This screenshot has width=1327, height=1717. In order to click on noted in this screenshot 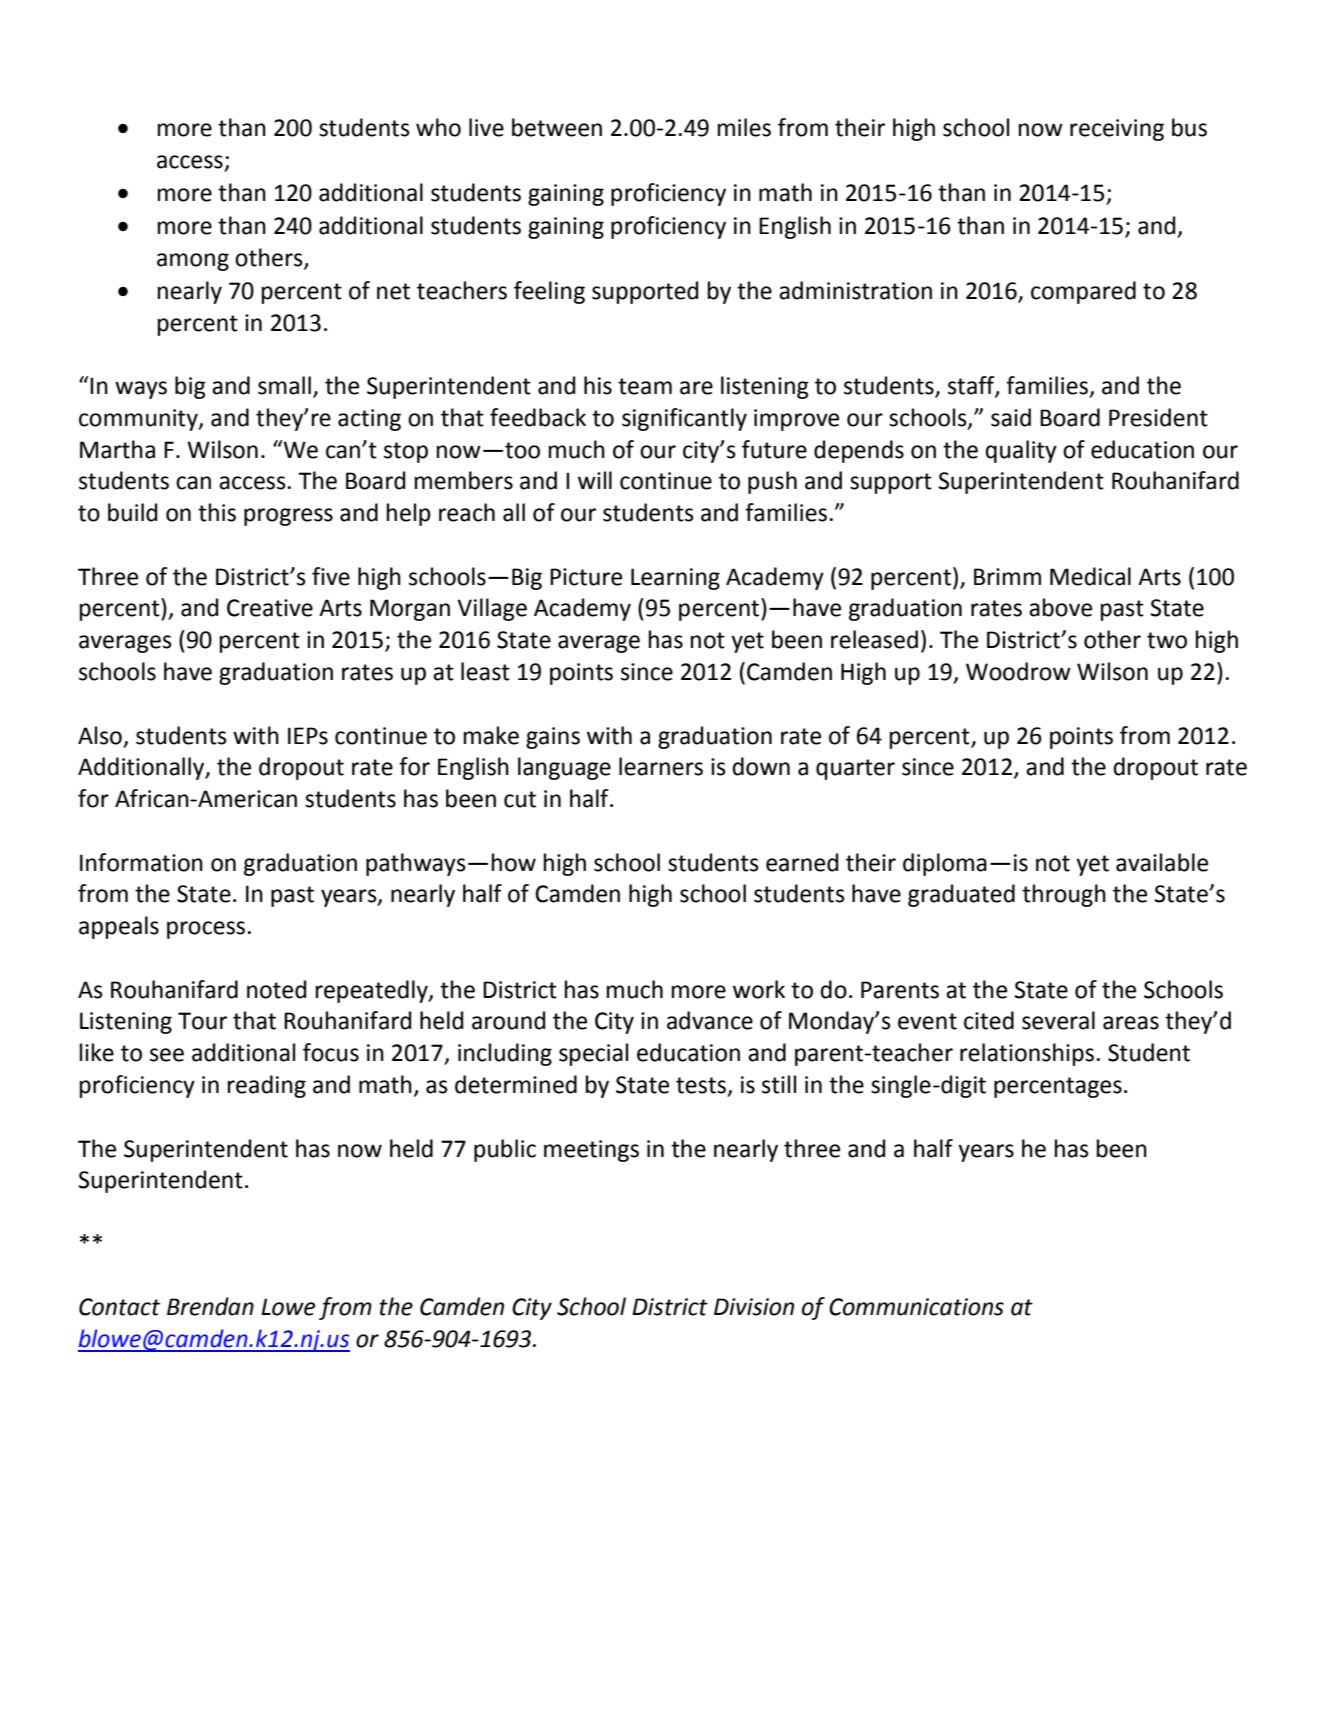, I will do `click(277, 989)`.
